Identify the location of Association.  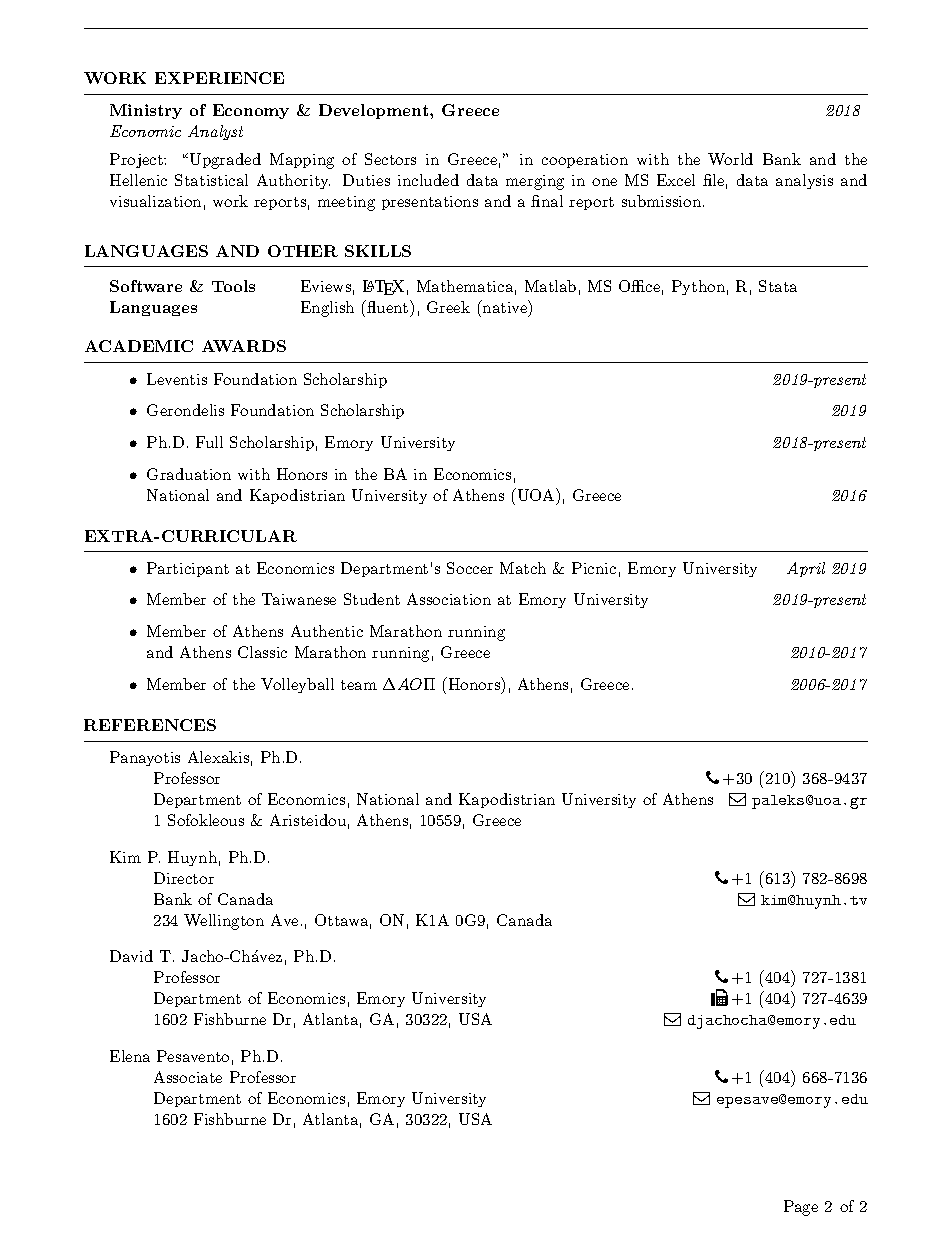
(449, 599).
